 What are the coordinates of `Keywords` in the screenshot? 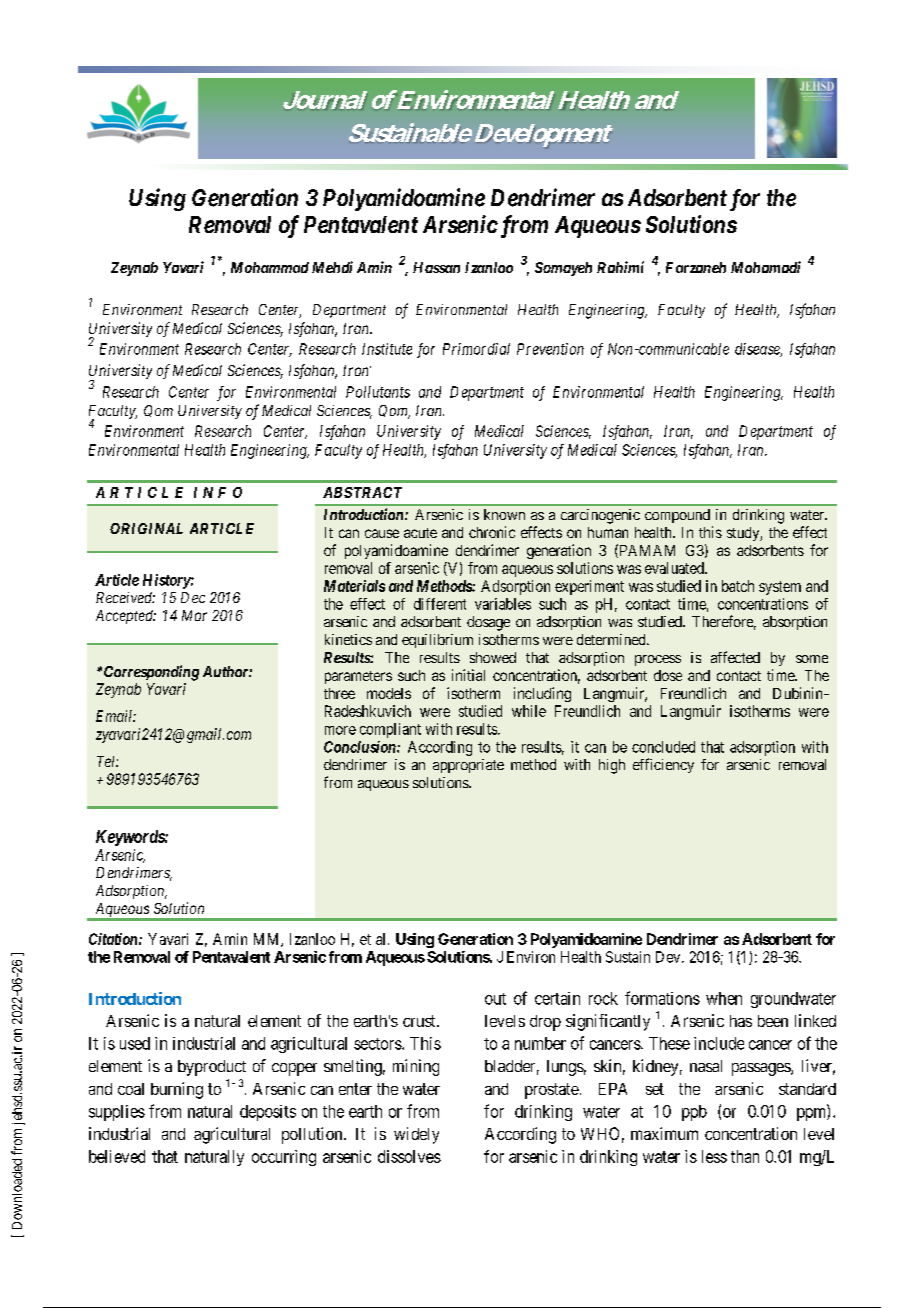 It's located at (131, 838).
